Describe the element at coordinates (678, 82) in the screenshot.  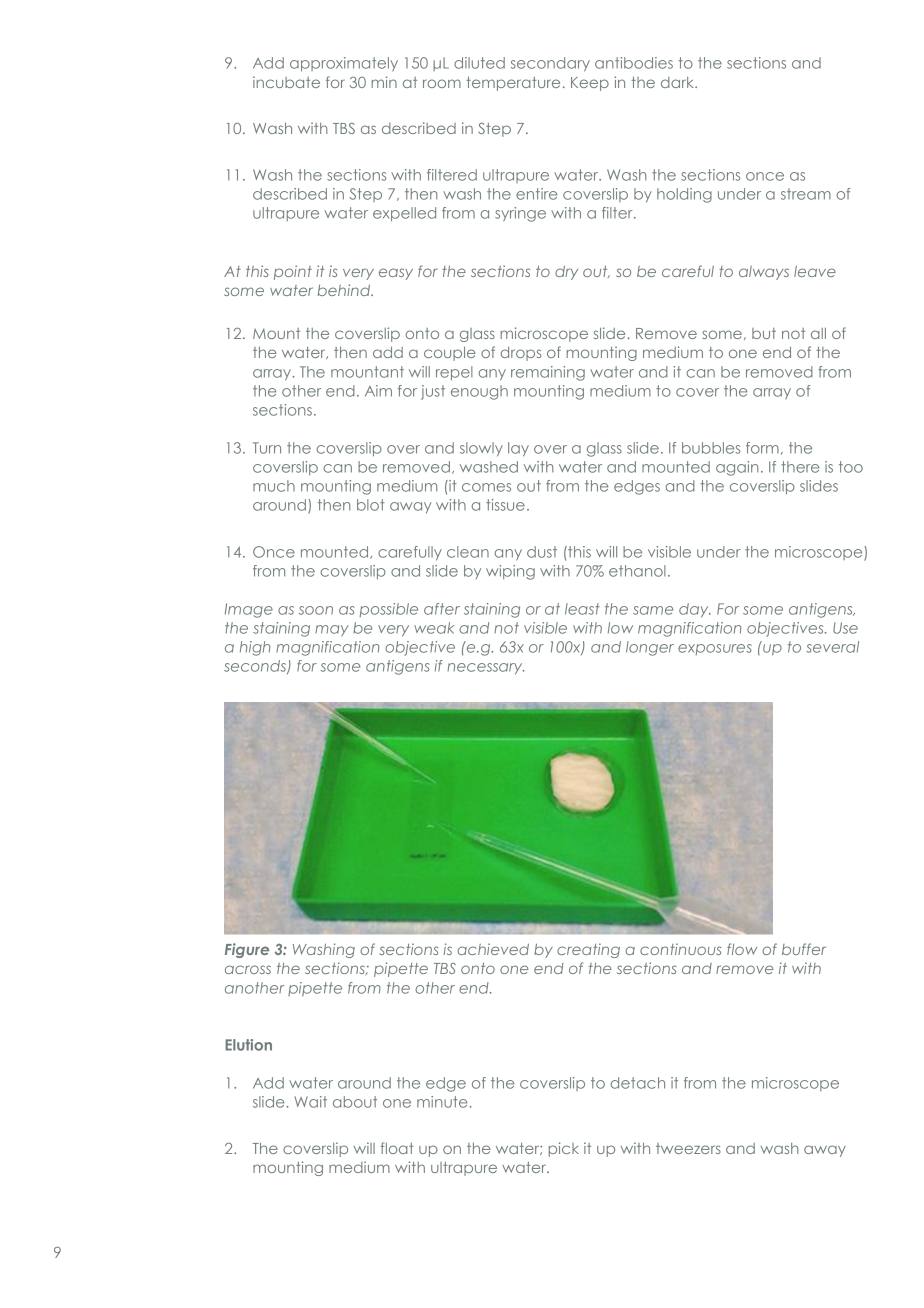
I see `dark` at that location.
